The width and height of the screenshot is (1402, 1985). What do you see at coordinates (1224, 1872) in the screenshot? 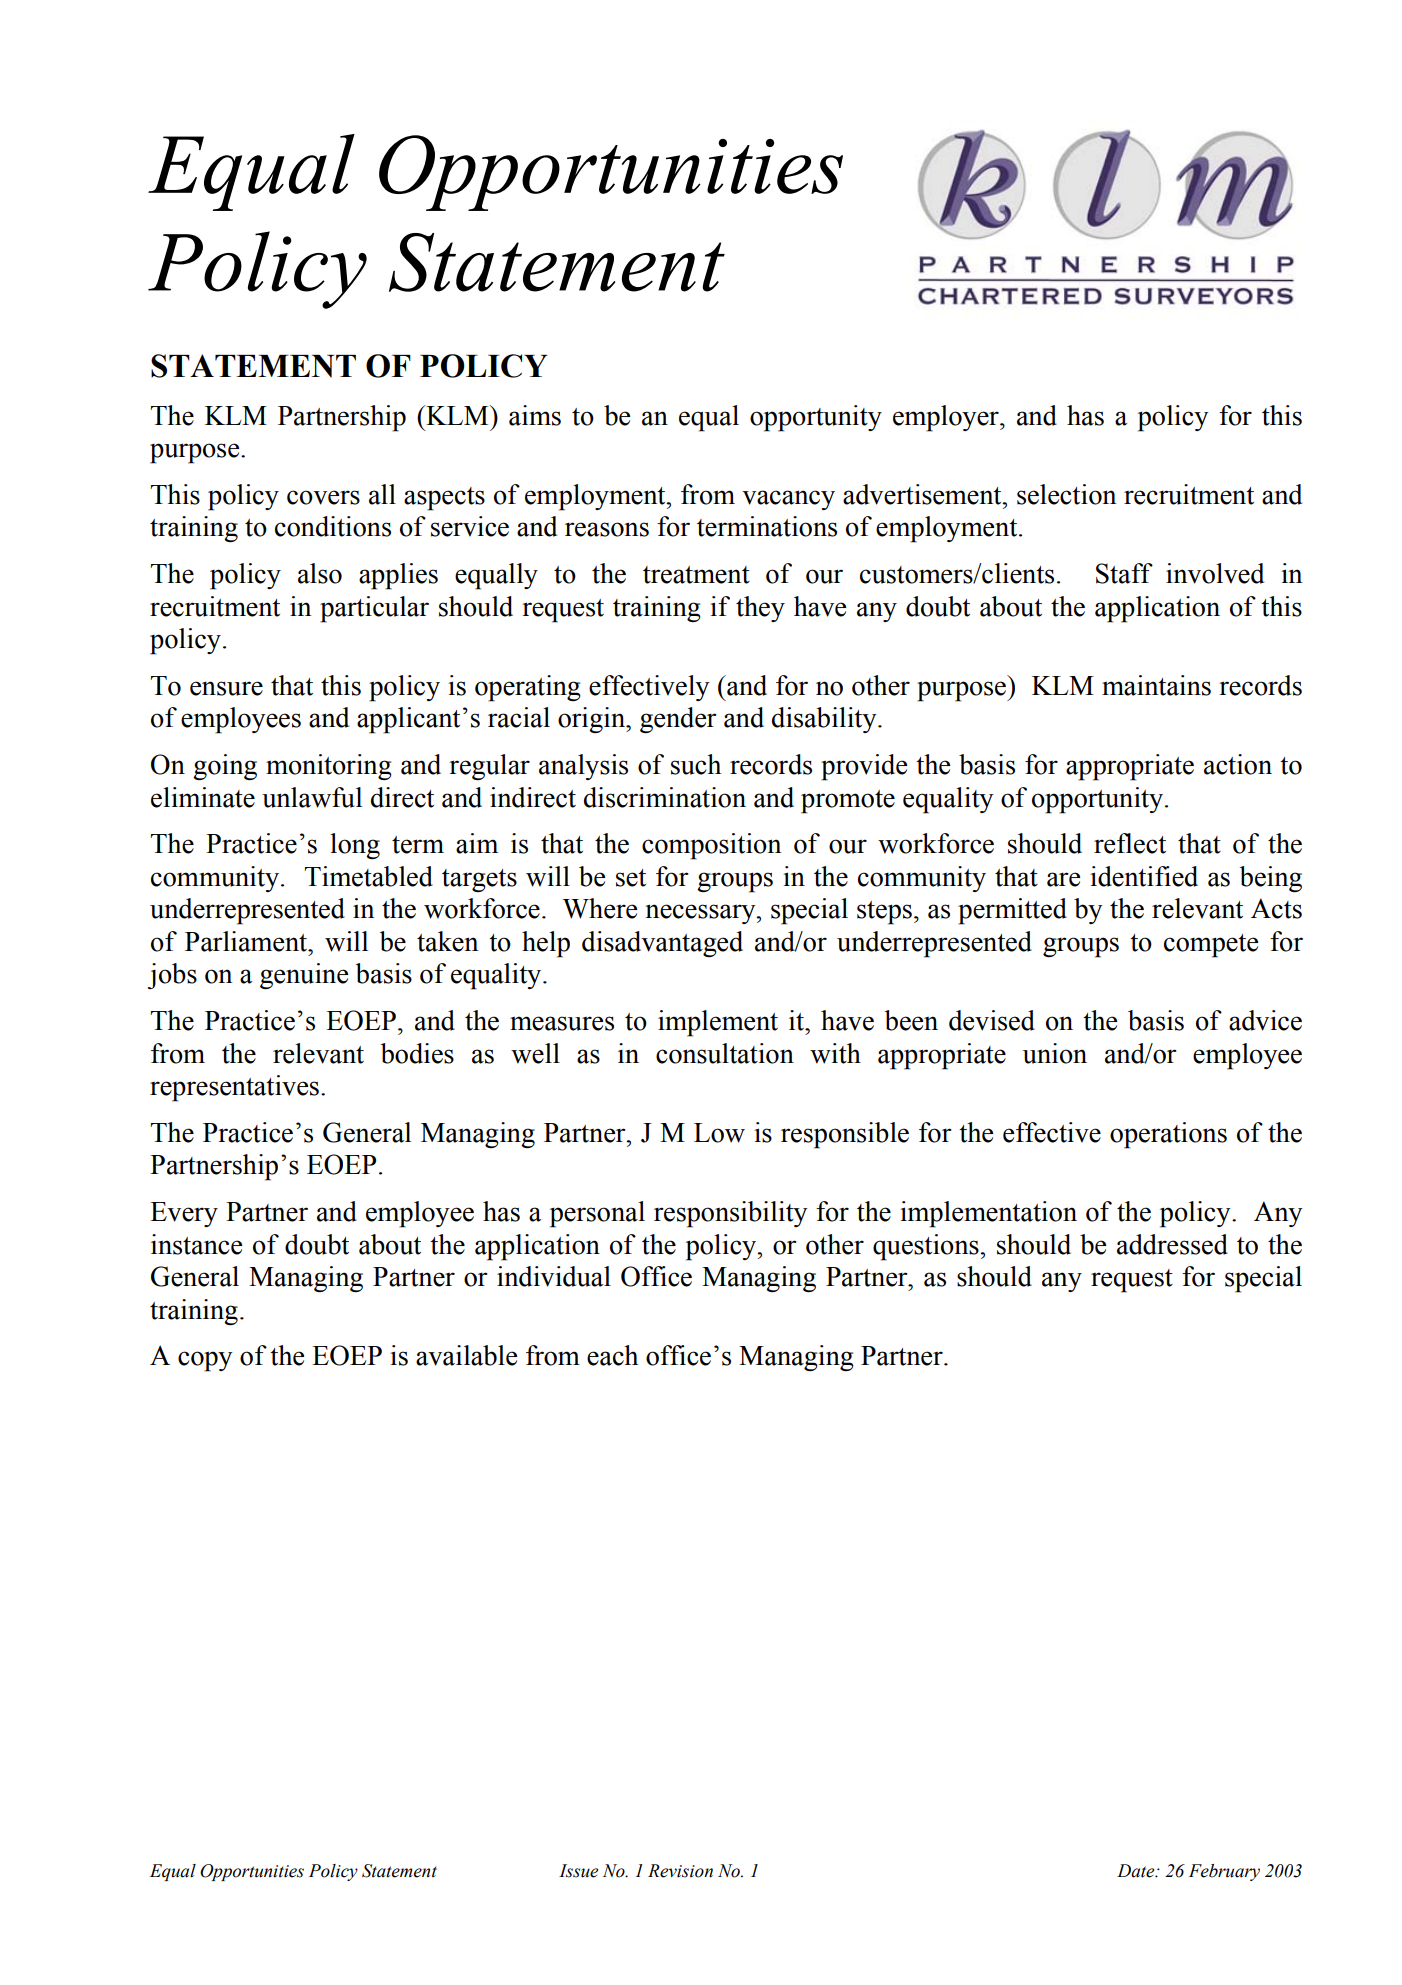
I see `February` at bounding box center [1224, 1872].
